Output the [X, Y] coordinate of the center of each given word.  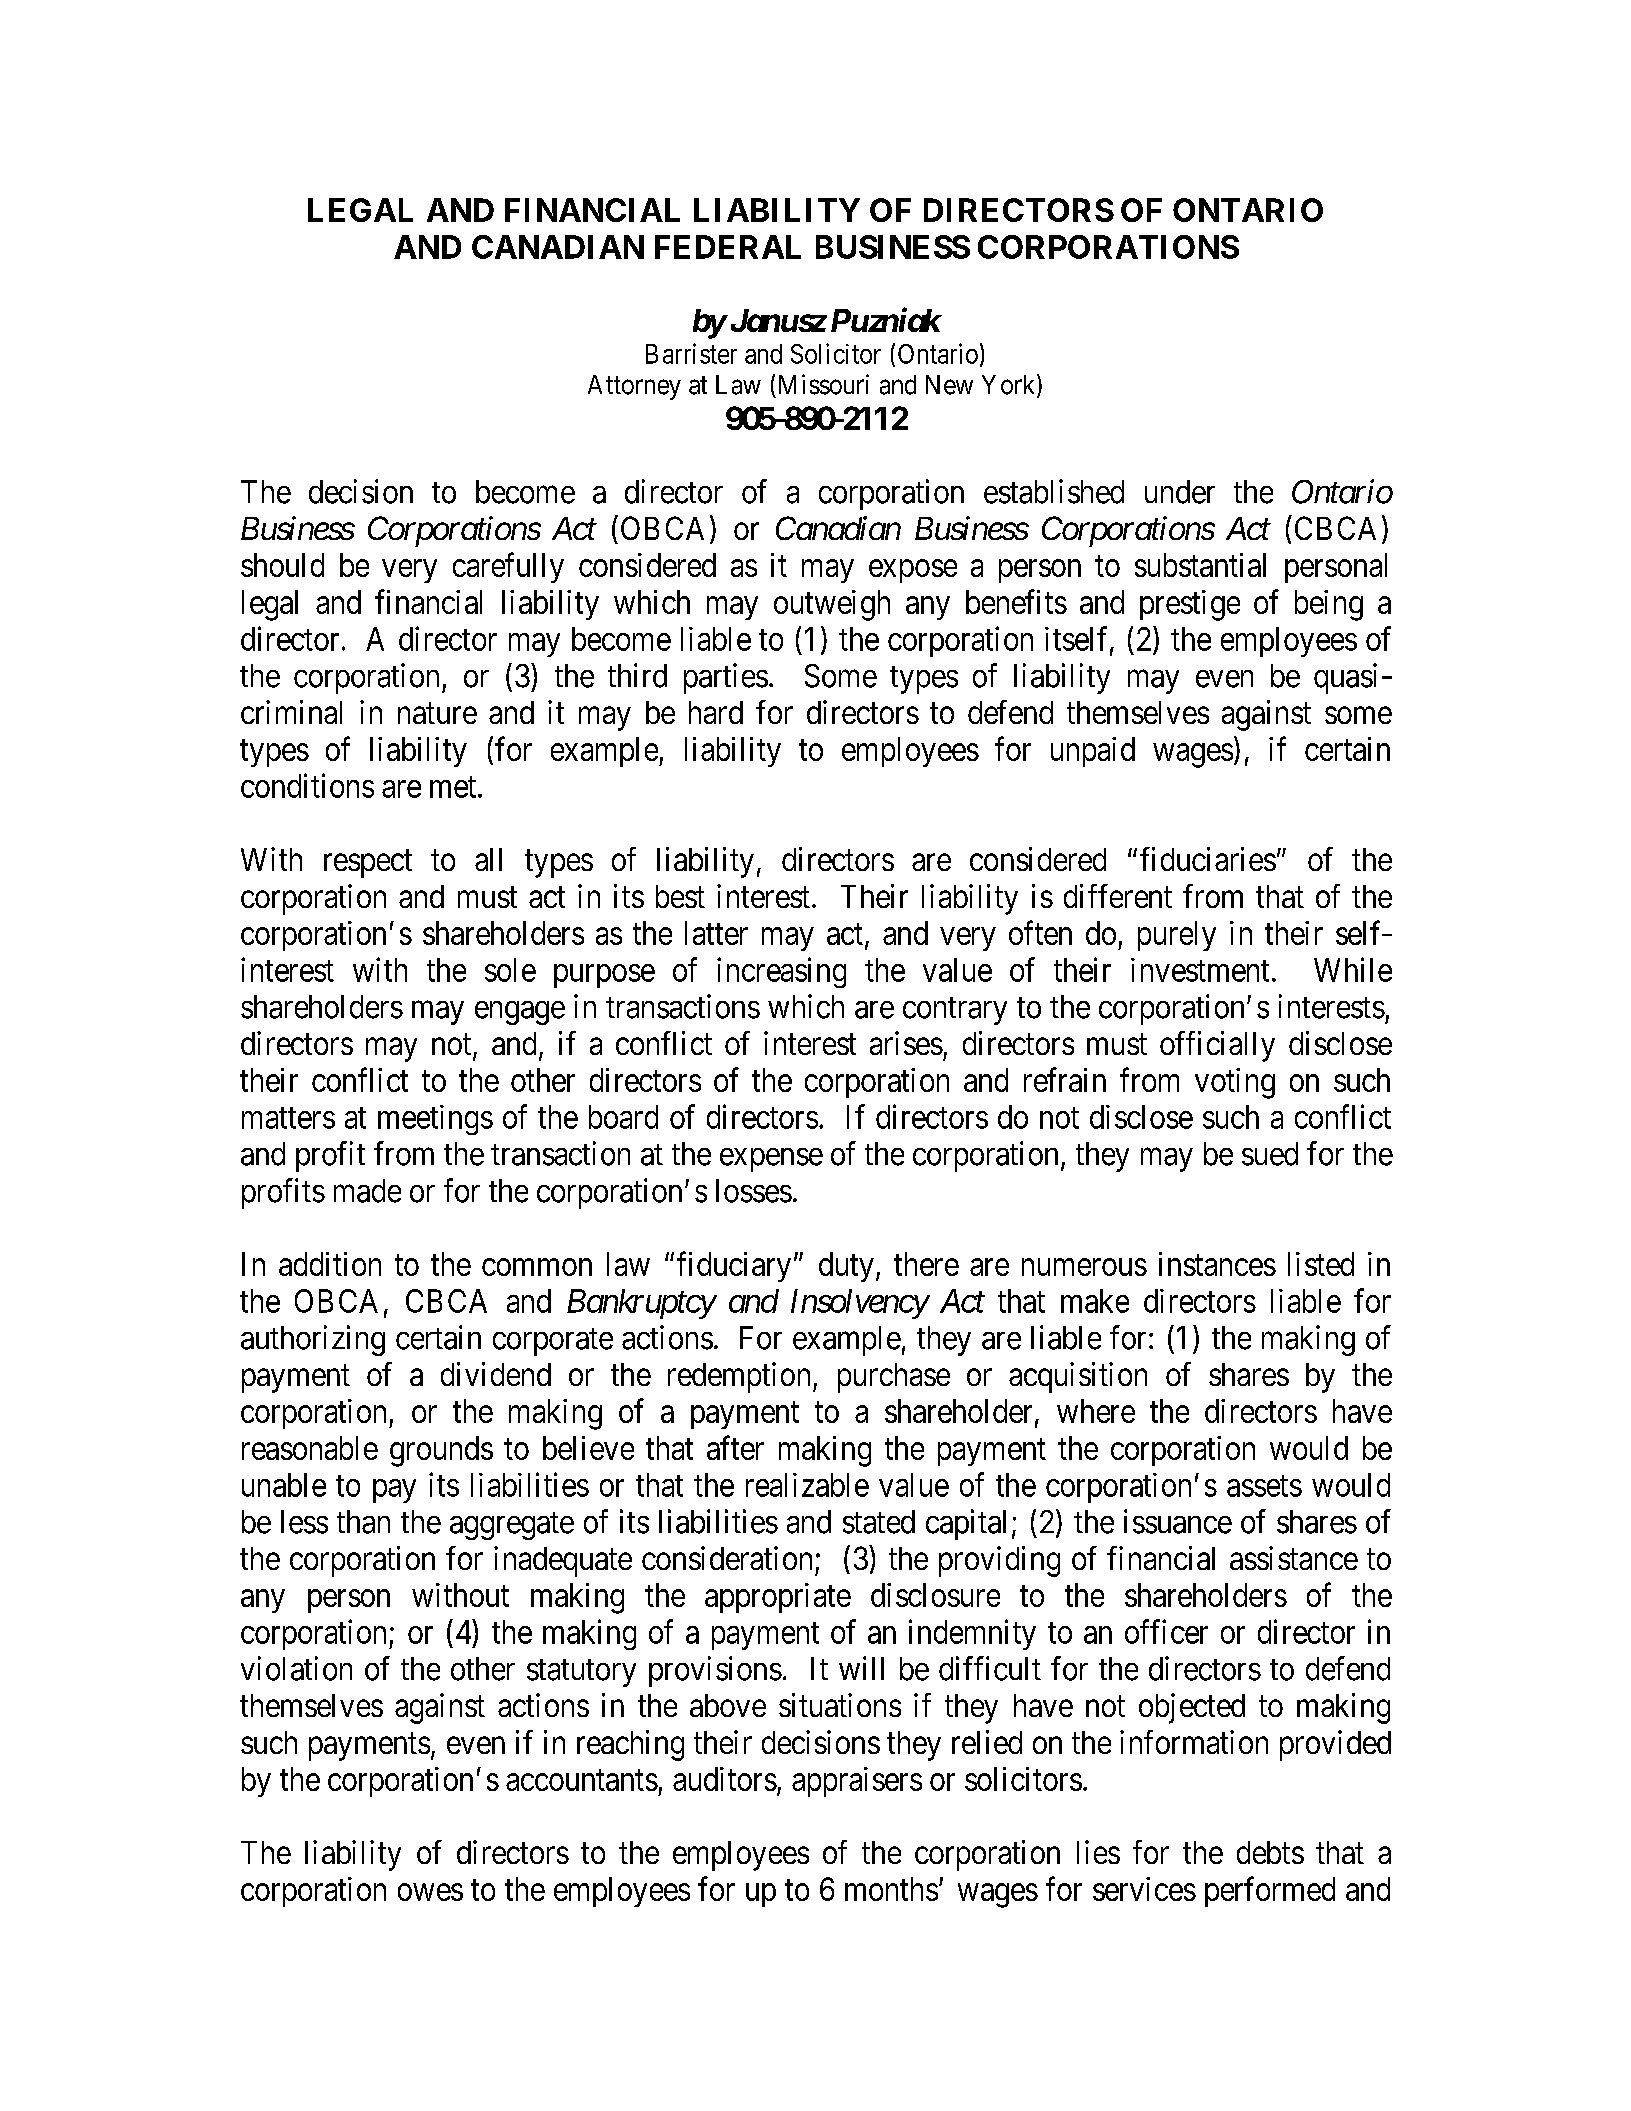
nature [437, 713]
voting [1235, 1083]
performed [1270, 1892]
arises [906, 1043]
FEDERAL [728, 247]
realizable [807, 1485]
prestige [1190, 605]
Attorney [634, 387]
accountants [582, 1780]
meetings [435, 1120]
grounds [441, 1451]
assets [1264, 1486]
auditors [725, 1779]
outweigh [832, 605]
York [1010, 385]
